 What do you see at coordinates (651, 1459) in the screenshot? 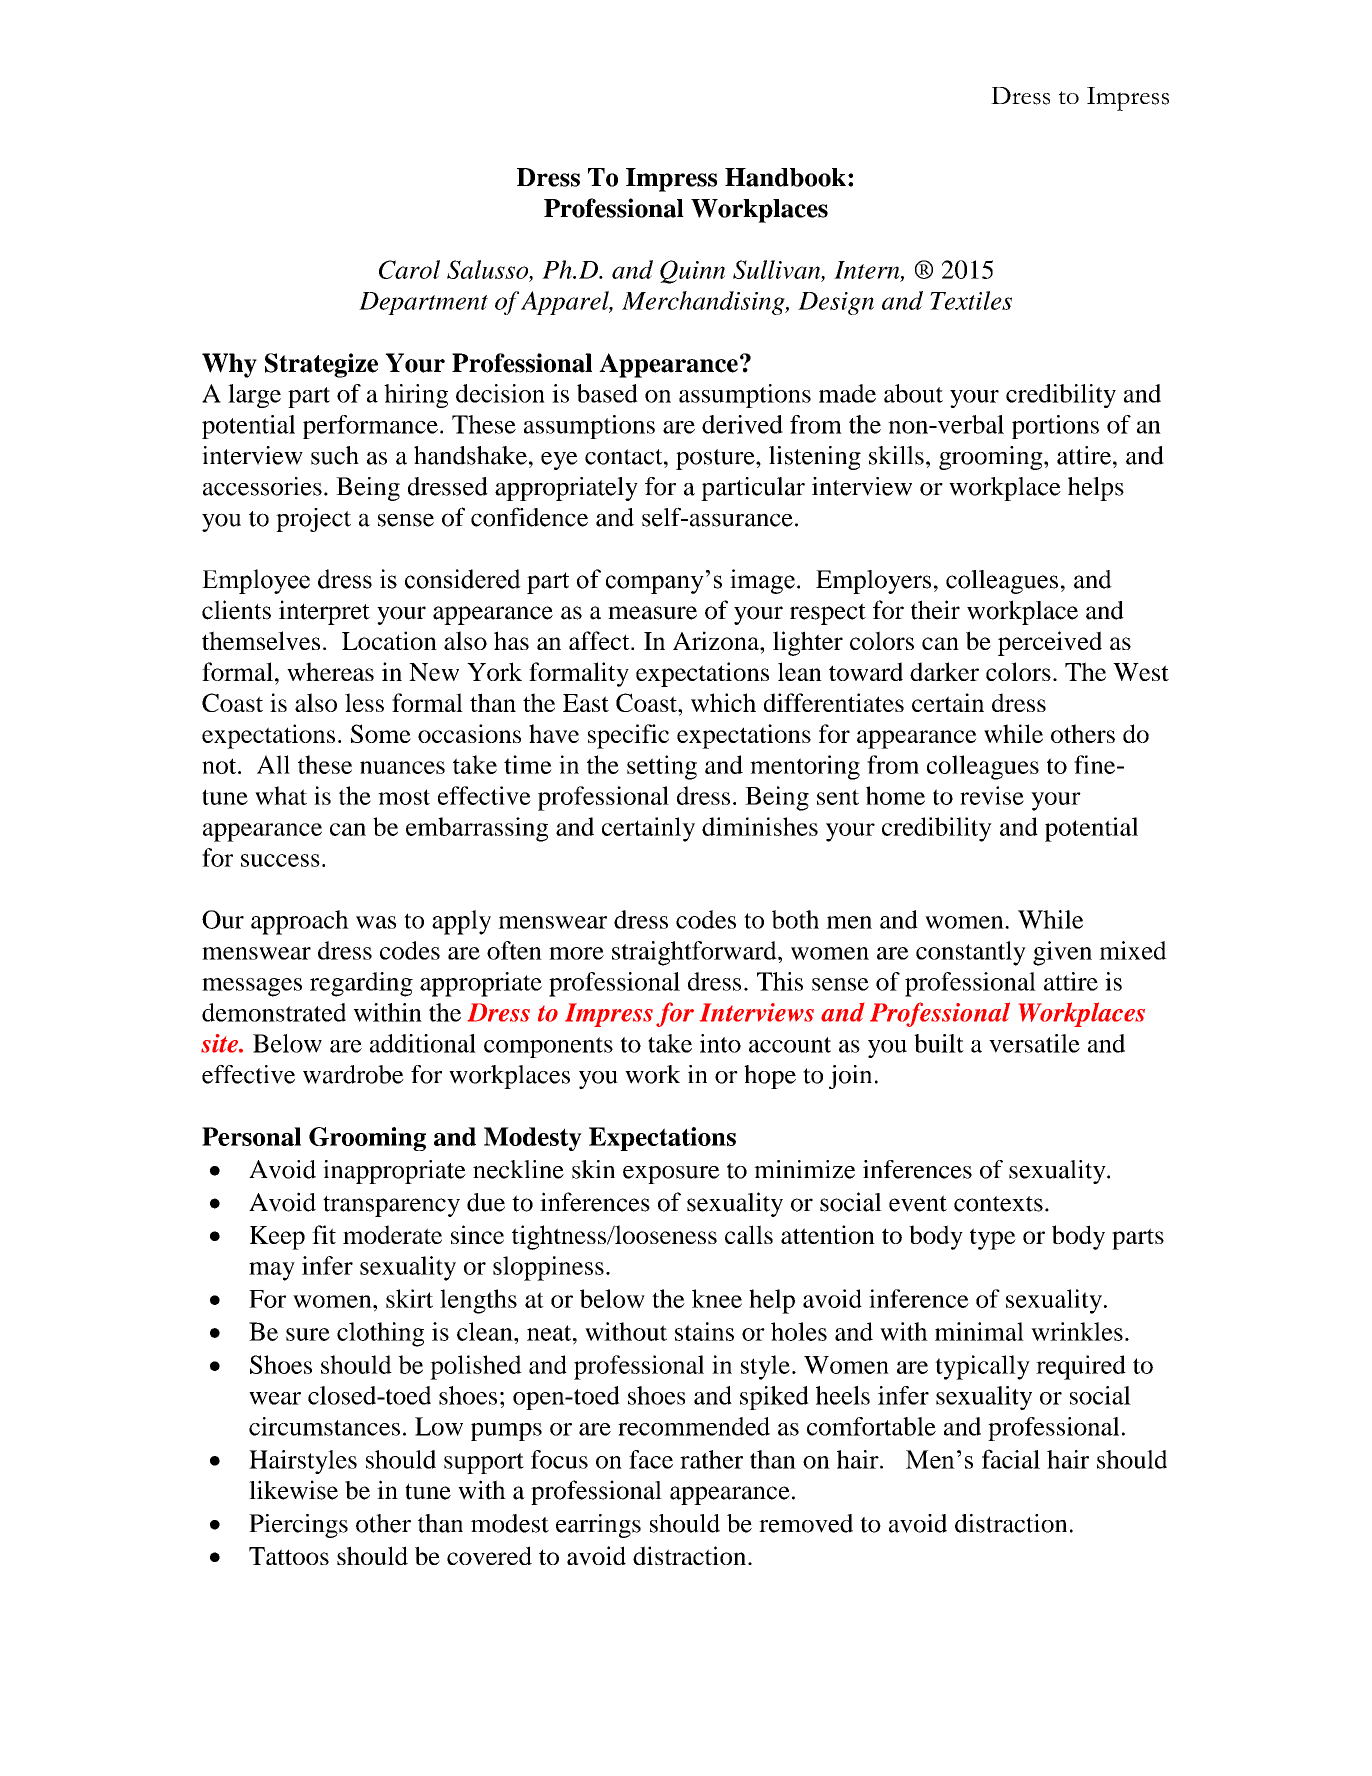
I see `face` at bounding box center [651, 1459].
